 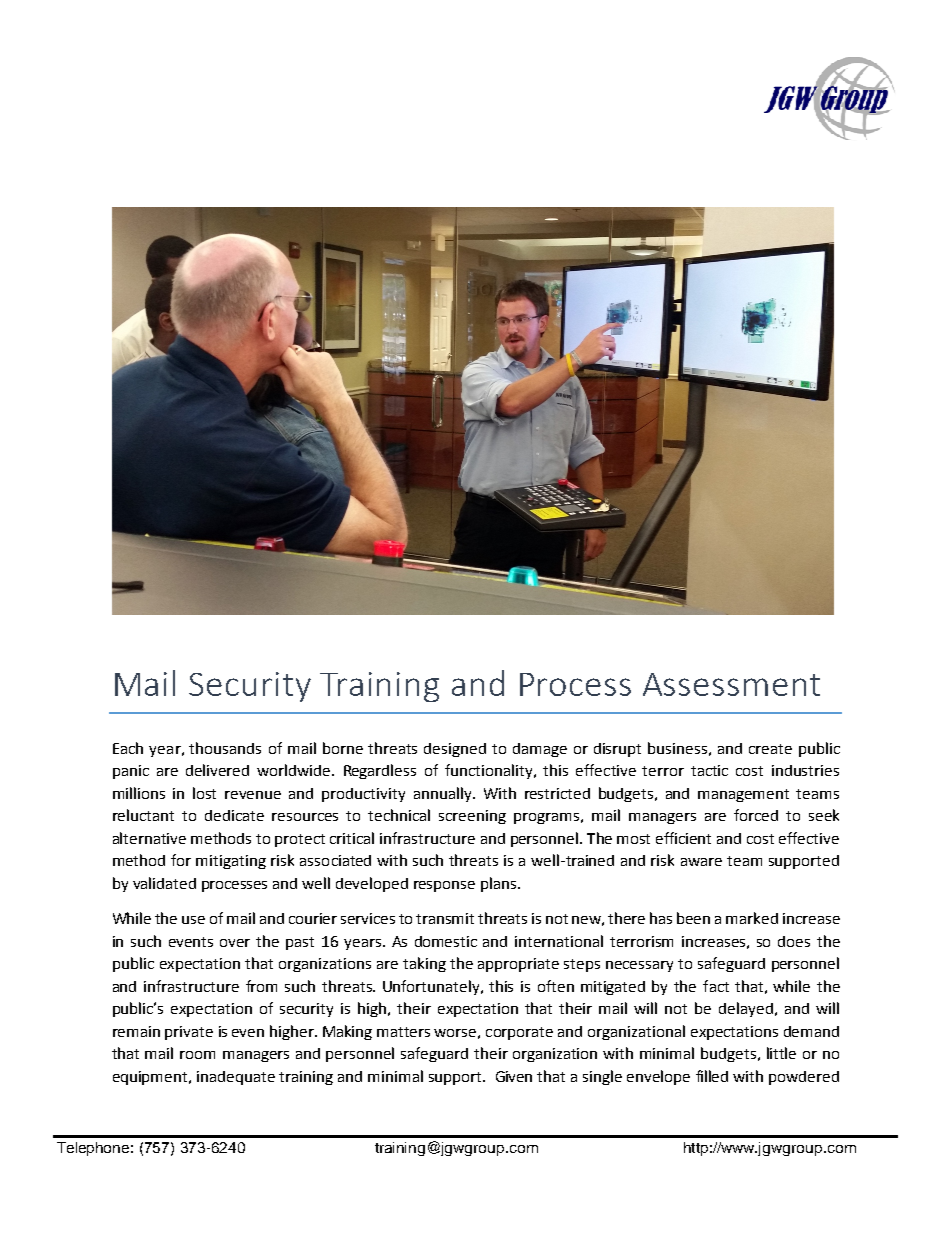 What do you see at coordinates (235, 943) in the image?
I see `over` at bounding box center [235, 943].
